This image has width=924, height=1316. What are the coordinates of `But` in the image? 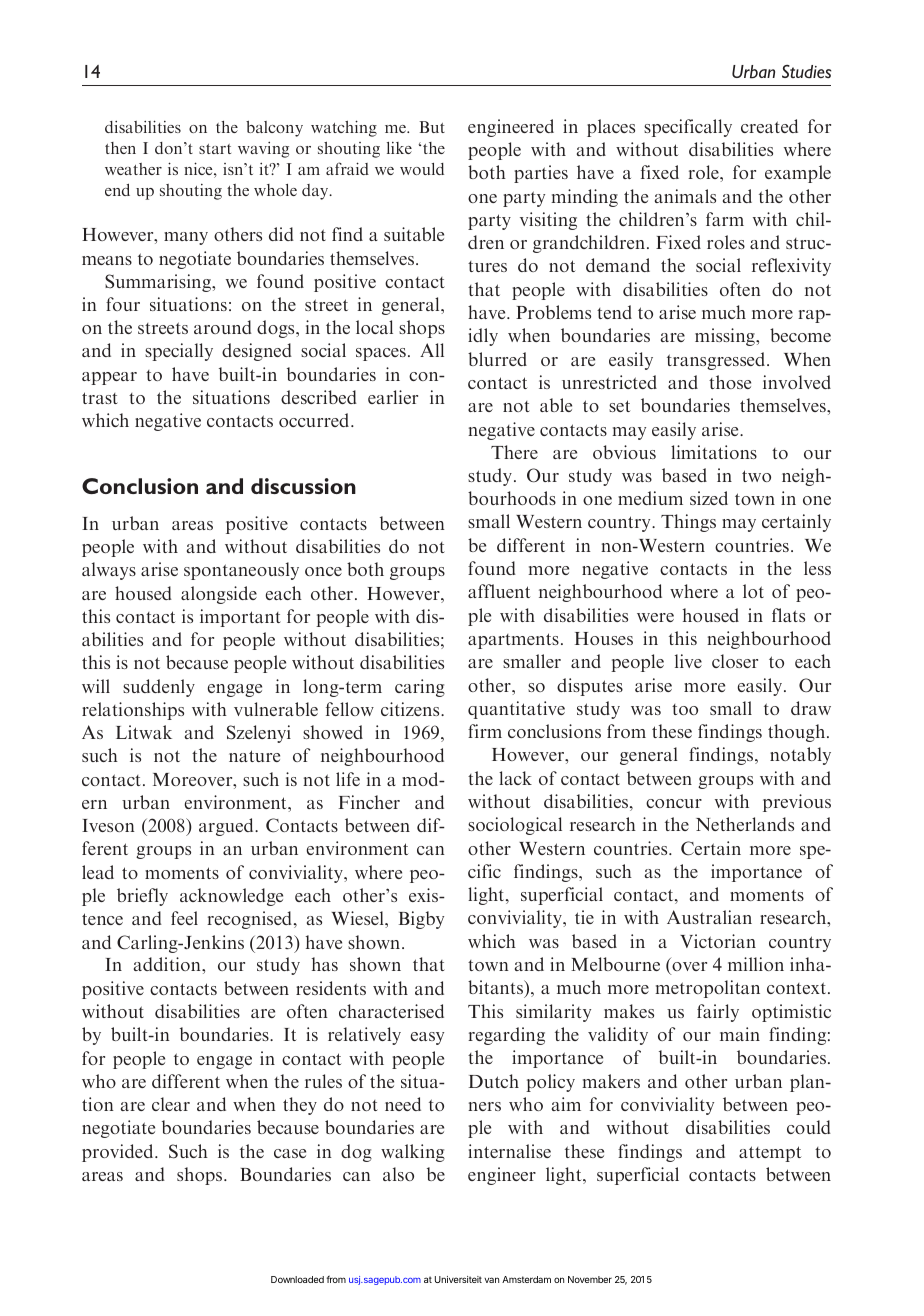 It's located at (432, 127).
